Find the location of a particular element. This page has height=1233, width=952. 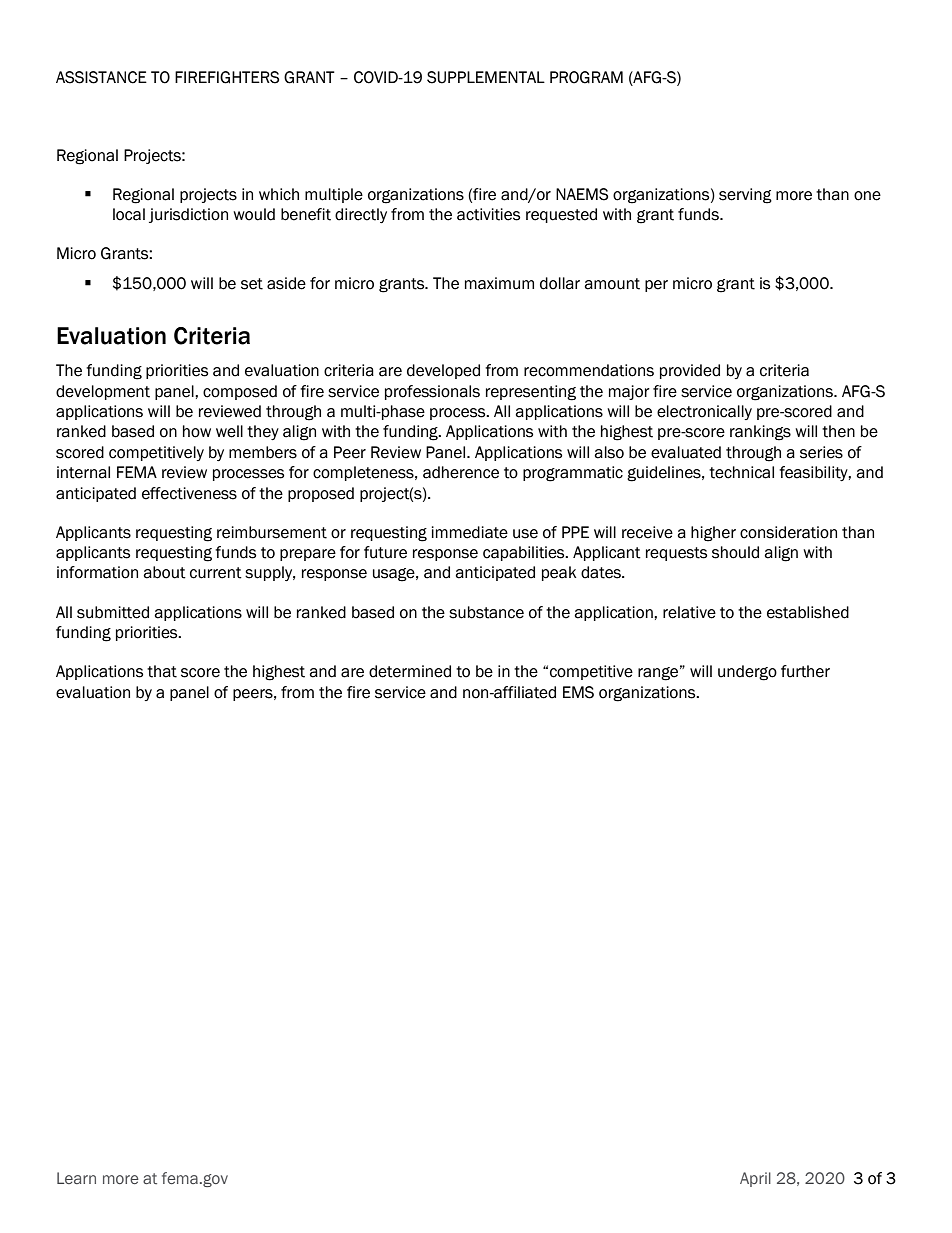

April is located at coordinates (755, 1179).
